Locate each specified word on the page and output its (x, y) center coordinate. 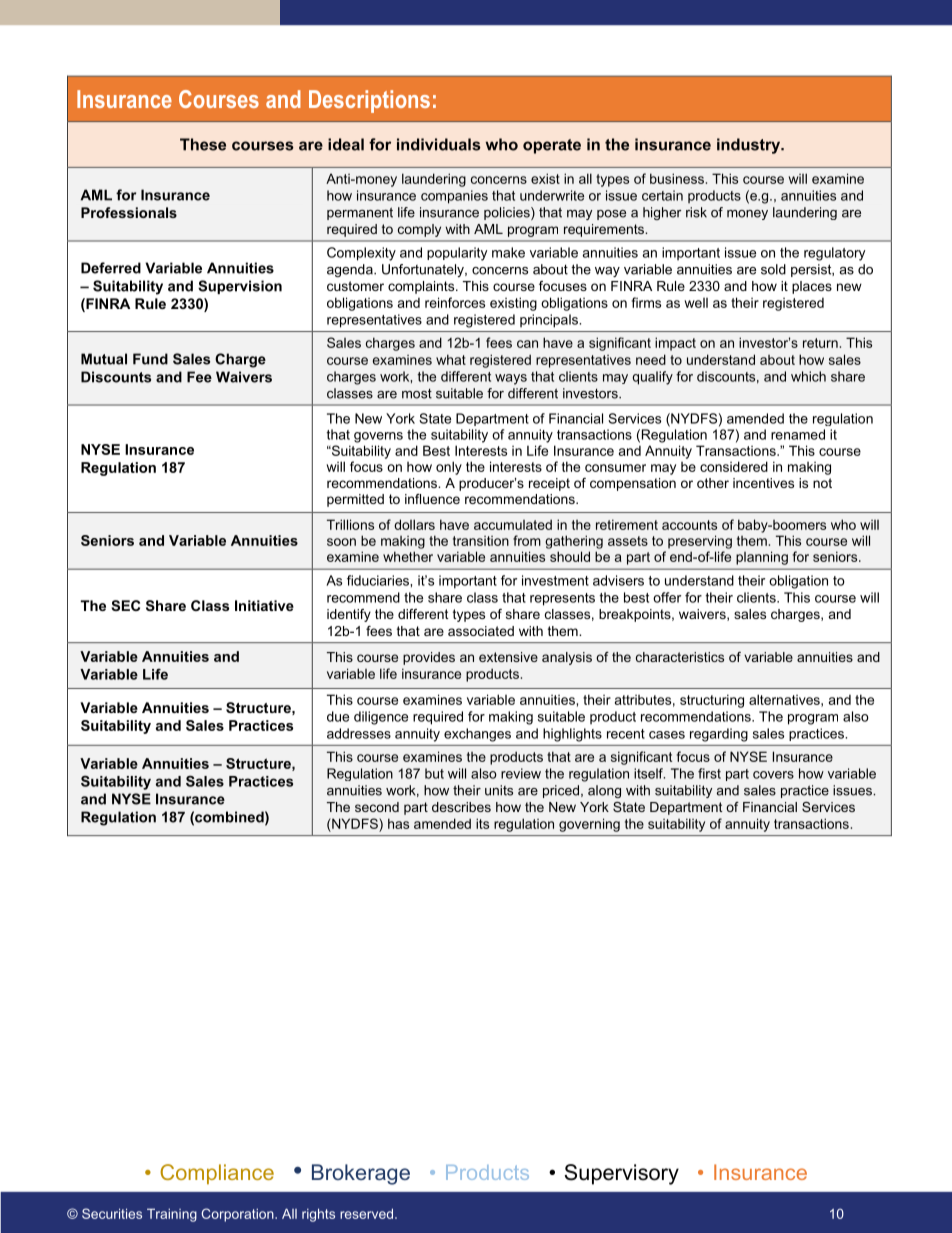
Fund (150, 359)
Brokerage (361, 1174)
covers (773, 775)
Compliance (217, 1174)
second (377, 807)
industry (750, 146)
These (203, 144)
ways (511, 379)
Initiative (264, 605)
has (398, 823)
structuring (712, 701)
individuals (439, 144)
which (808, 376)
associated (481, 631)
